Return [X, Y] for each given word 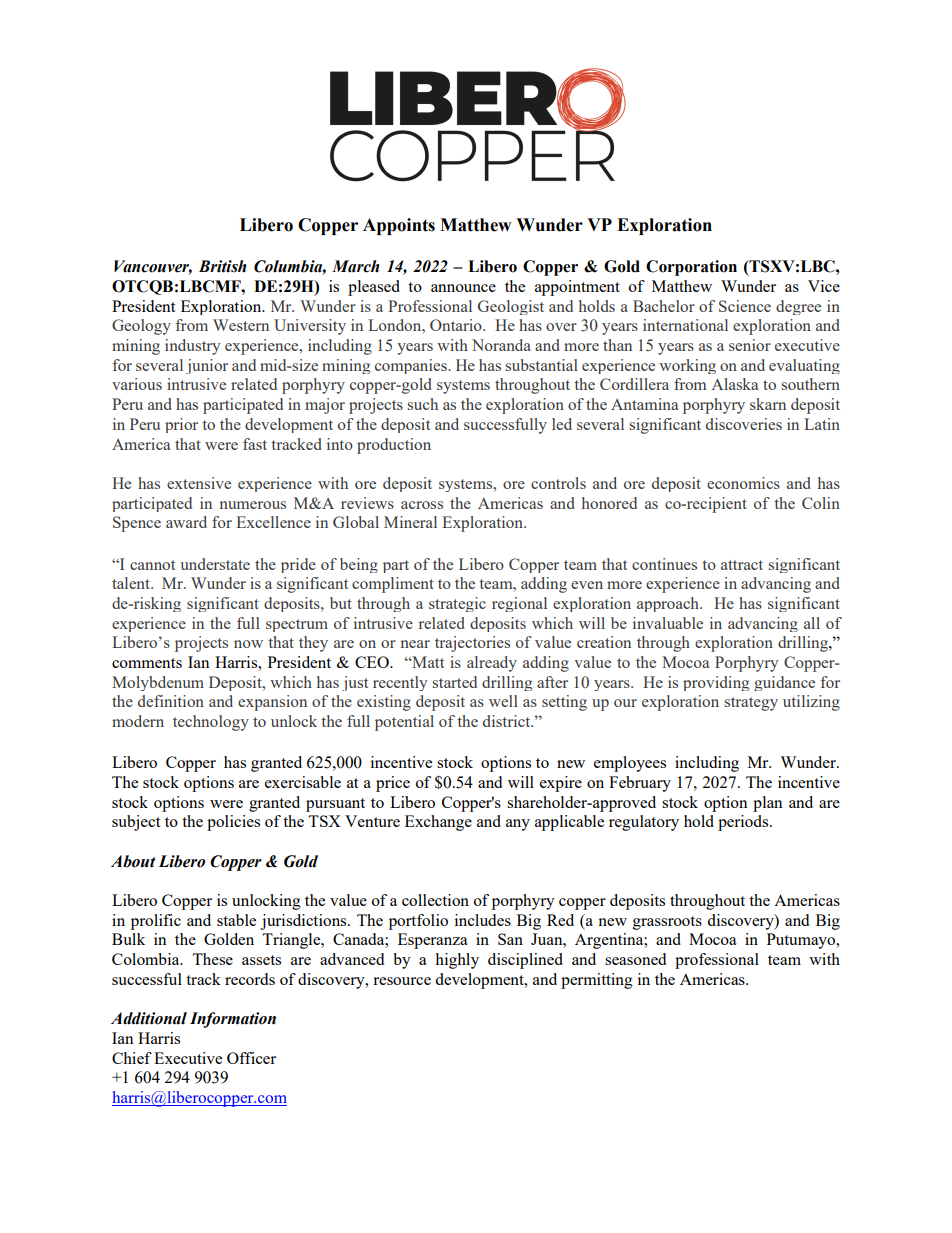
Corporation [691, 268]
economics [743, 483]
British [223, 266]
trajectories [472, 644]
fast [255, 444]
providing [716, 683]
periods [744, 823]
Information [233, 1020]
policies [233, 823]
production [394, 446]
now [248, 644]
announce [463, 288]
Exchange [438, 823]
